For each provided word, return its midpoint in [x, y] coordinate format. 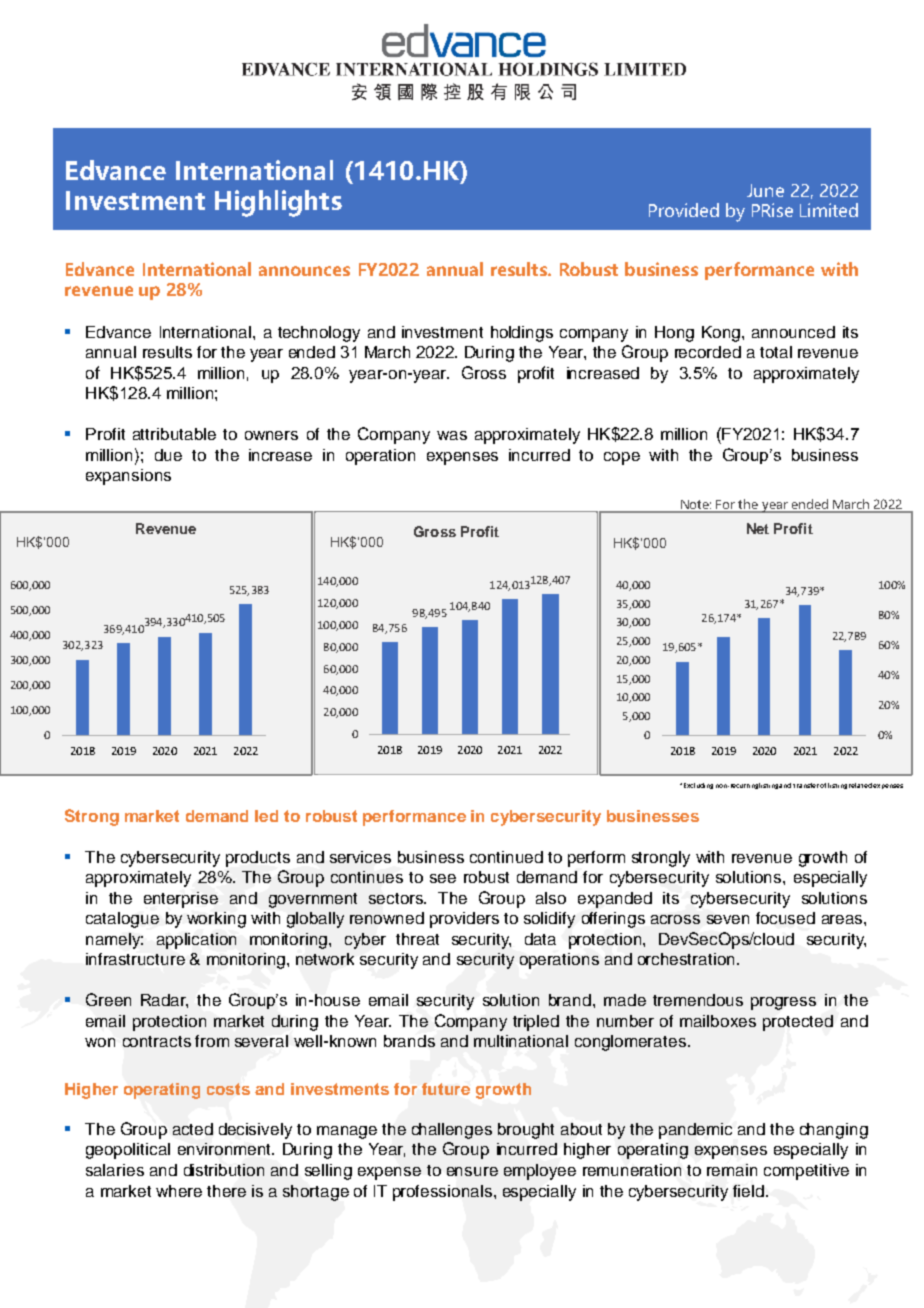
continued [506, 857]
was [452, 435]
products [258, 859]
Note [695, 506]
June [765, 190]
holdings [522, 334]
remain [732, 1170]
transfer [806, 785]
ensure [472, 1171]
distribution [224, 1170]
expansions [128, 477]
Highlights [278, 203]
